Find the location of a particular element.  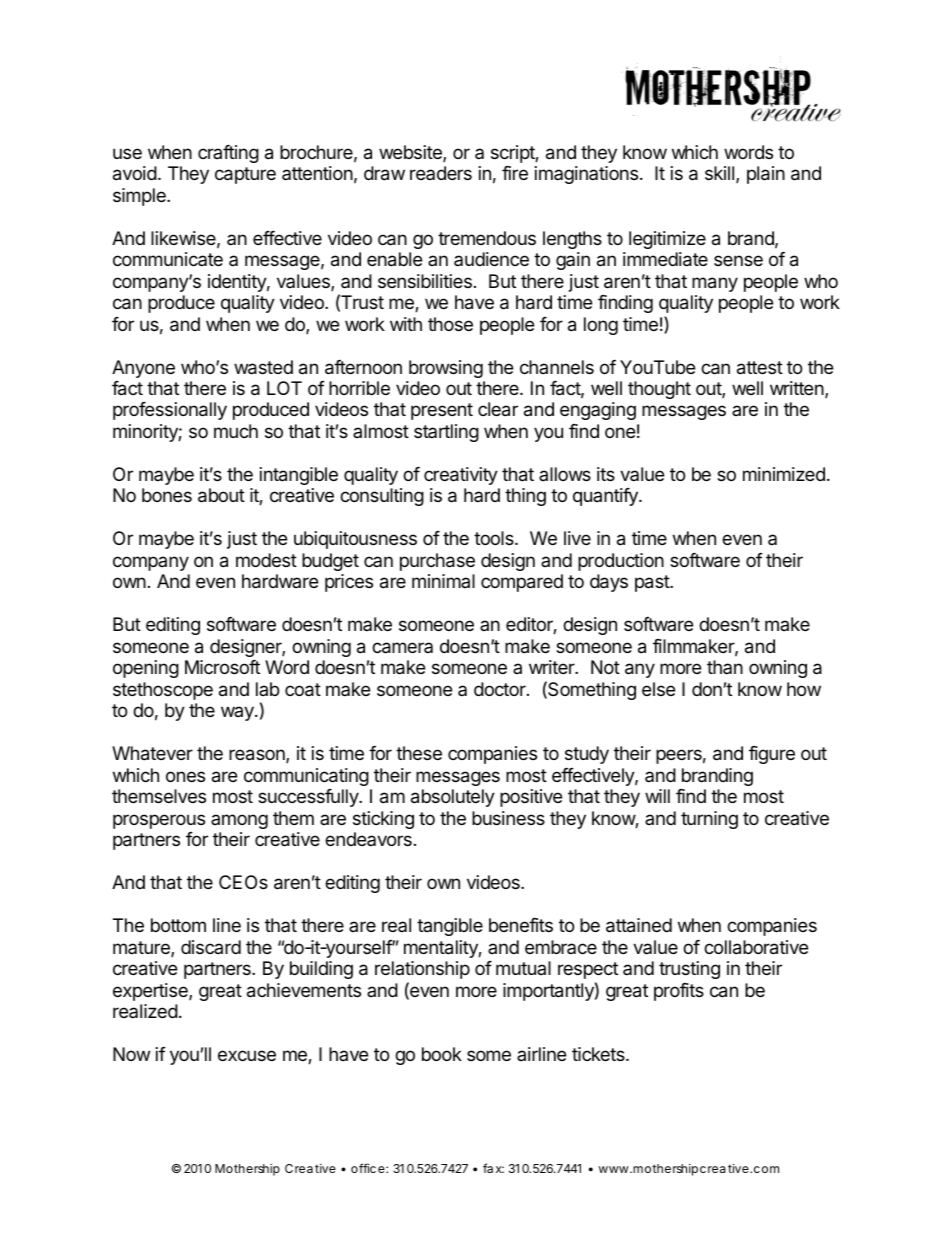

readers is located at coordinates (441, 173).
